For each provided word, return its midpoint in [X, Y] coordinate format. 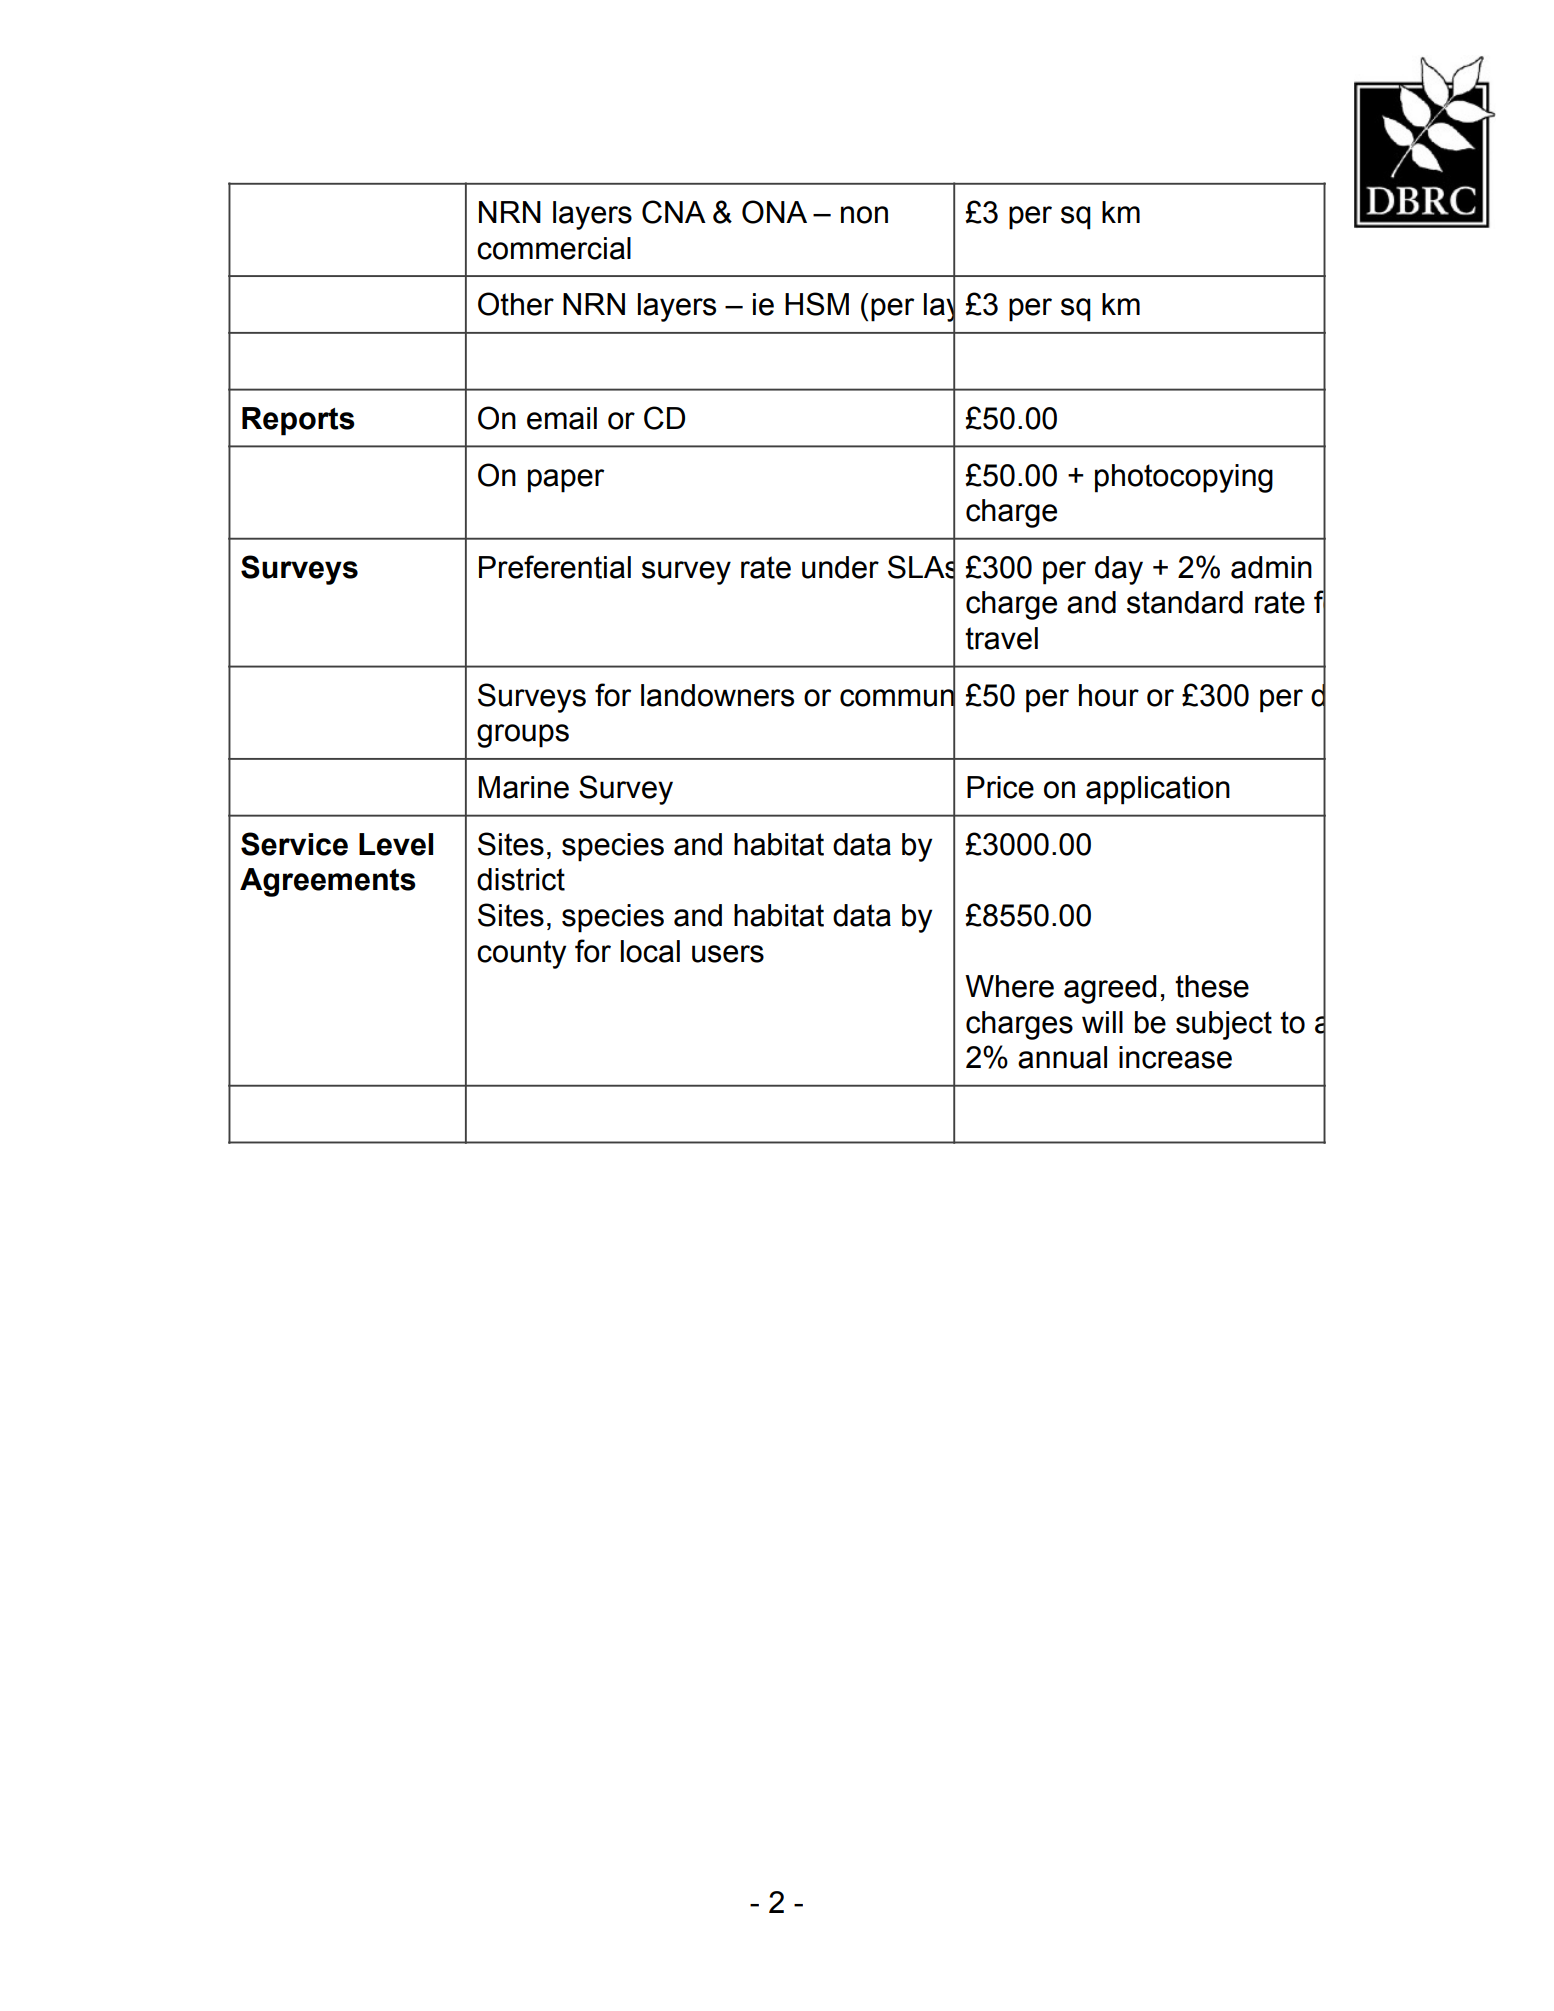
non [864, 215]
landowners [717, 695]
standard [1185, 602]
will [1102, 1022]
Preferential [555, 567]
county [521, 954]
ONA [774, 212]
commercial [554, 248]
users [728, 954]
